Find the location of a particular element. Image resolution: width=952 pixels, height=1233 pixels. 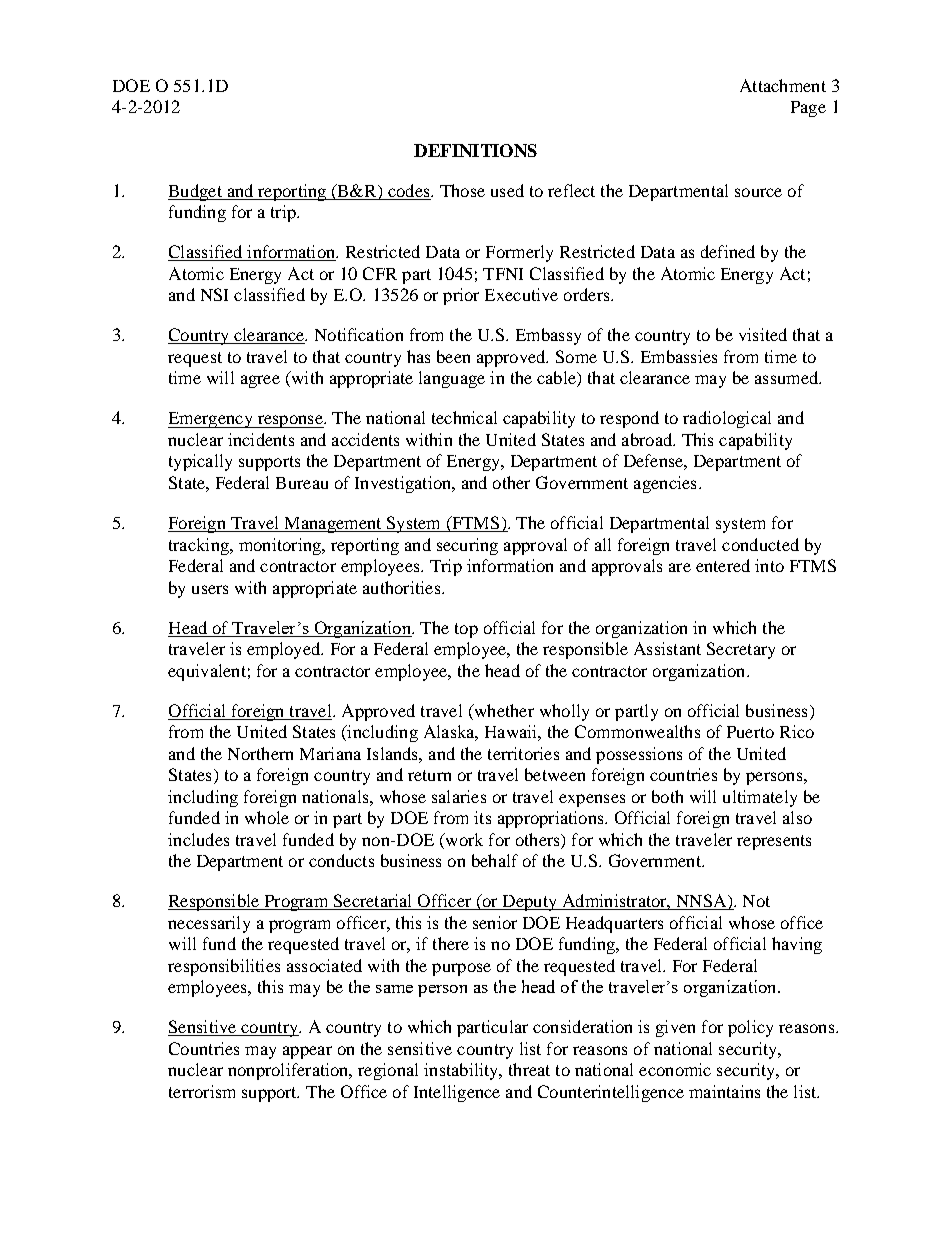

whole is located at coordinates (267, 817).
